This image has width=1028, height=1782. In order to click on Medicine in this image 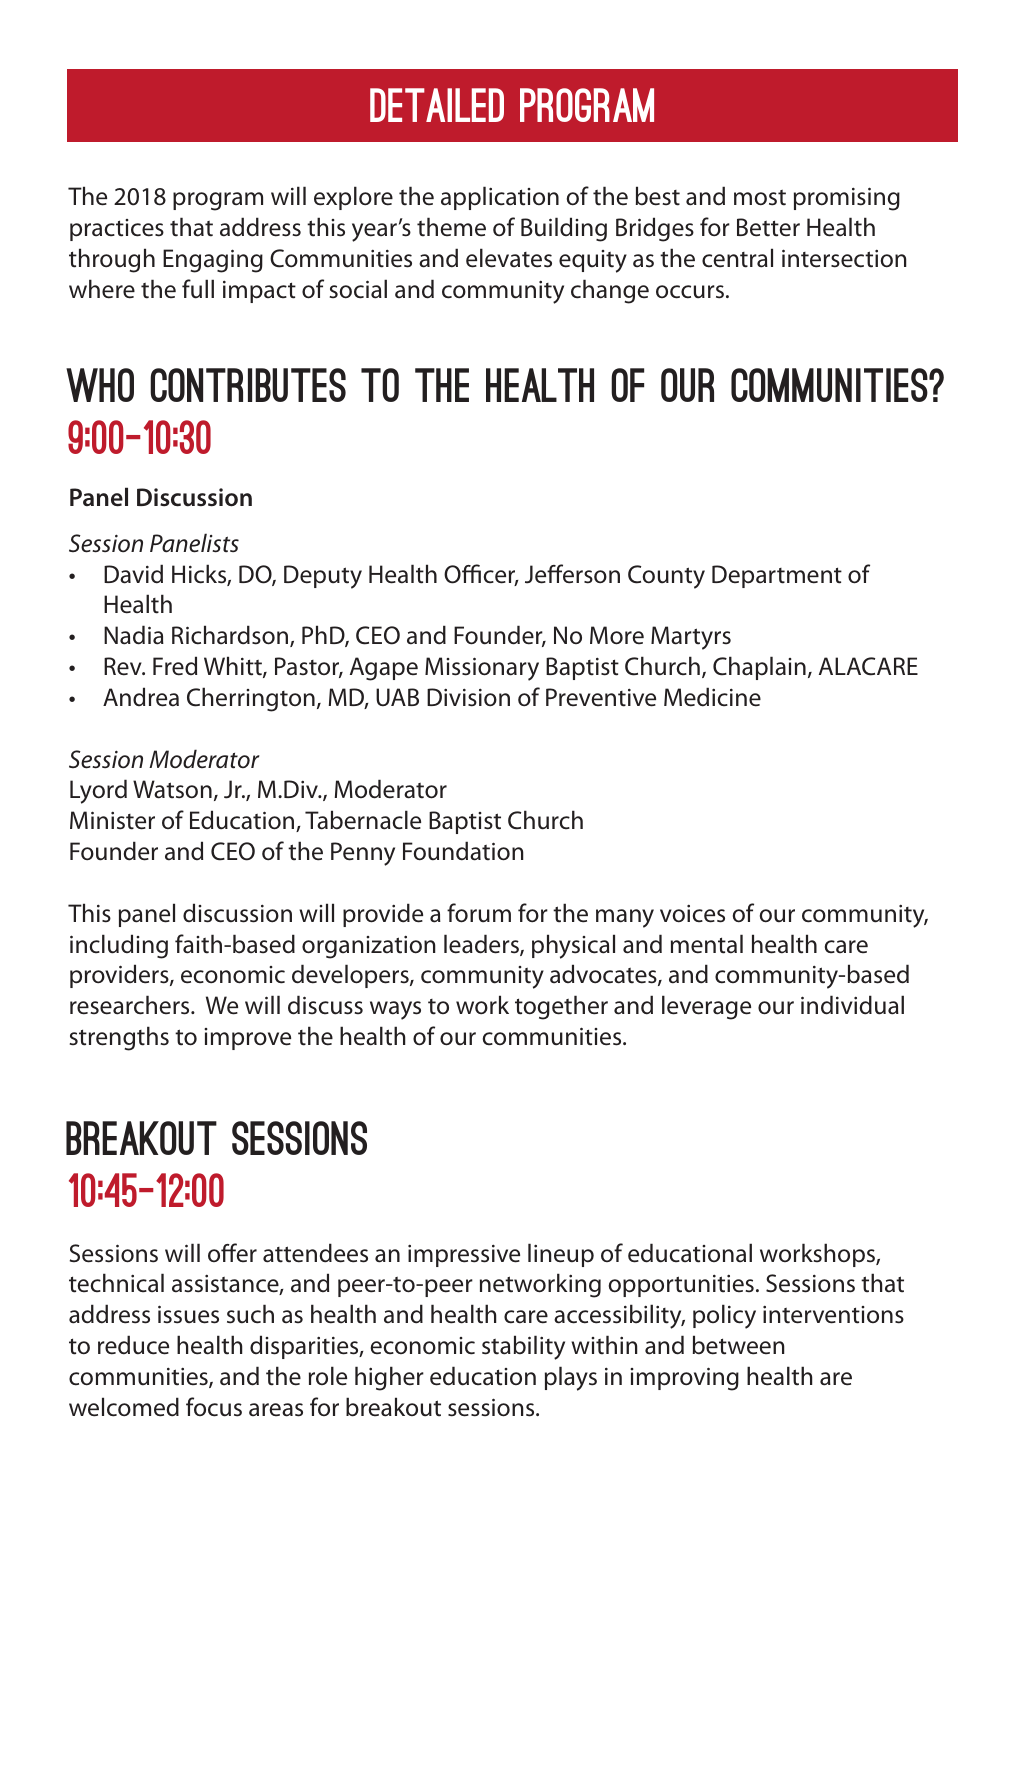, I will do `click(712, 697)`.
